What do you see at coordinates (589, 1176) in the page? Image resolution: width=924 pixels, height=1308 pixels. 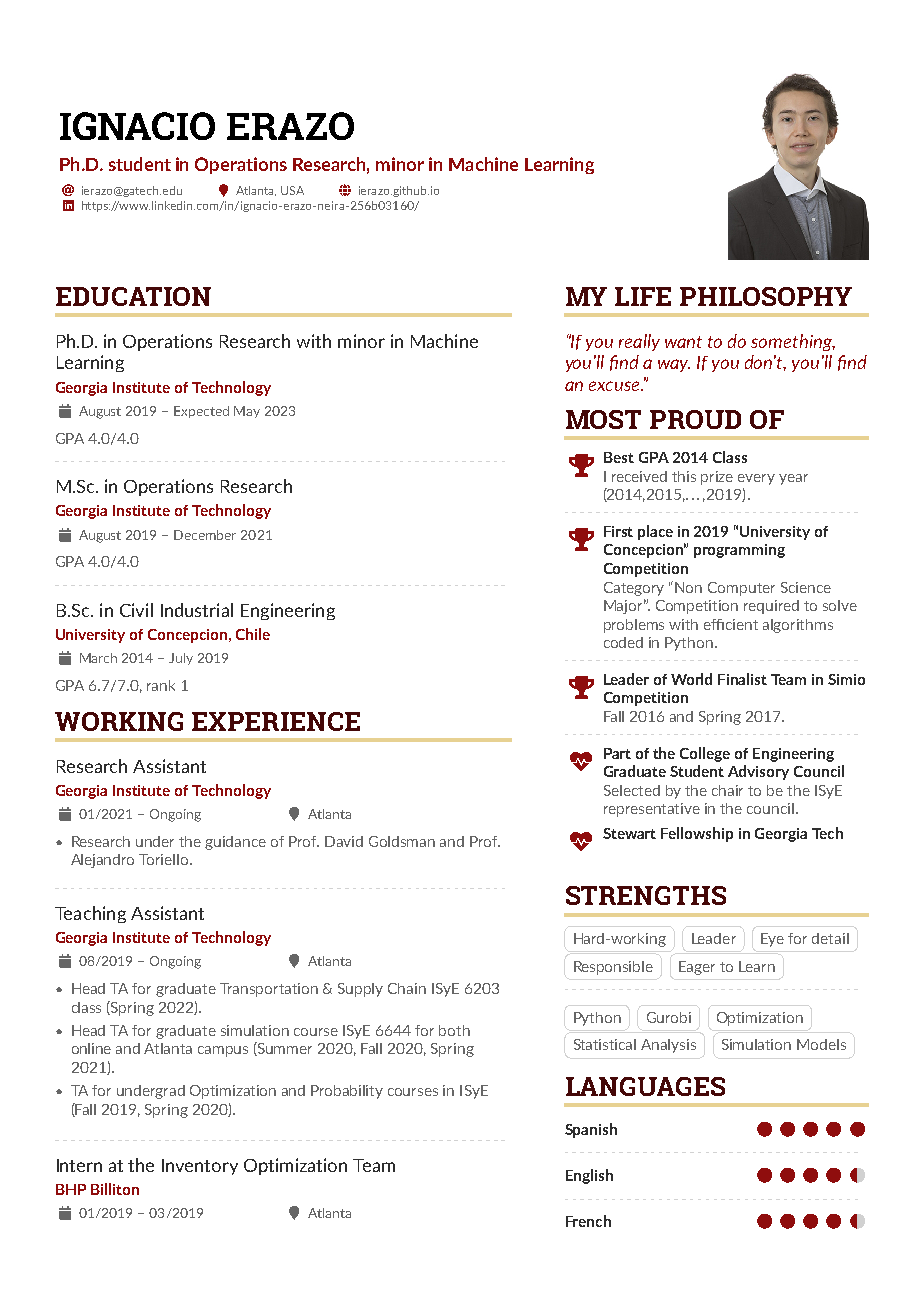 I see `English` at bounding box center [589, 1176].
